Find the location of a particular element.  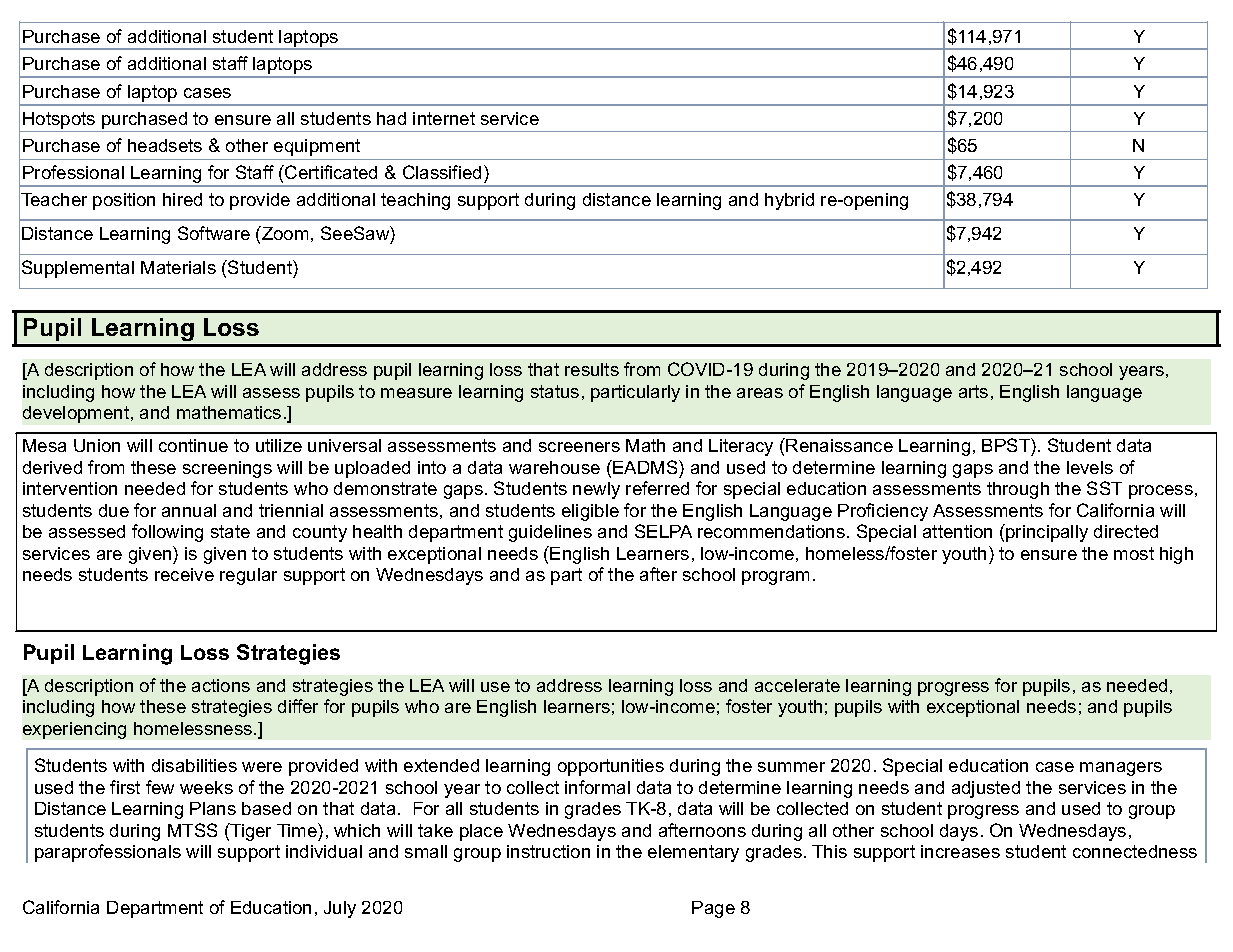

accelerate is located at coordinates (797, 685).
